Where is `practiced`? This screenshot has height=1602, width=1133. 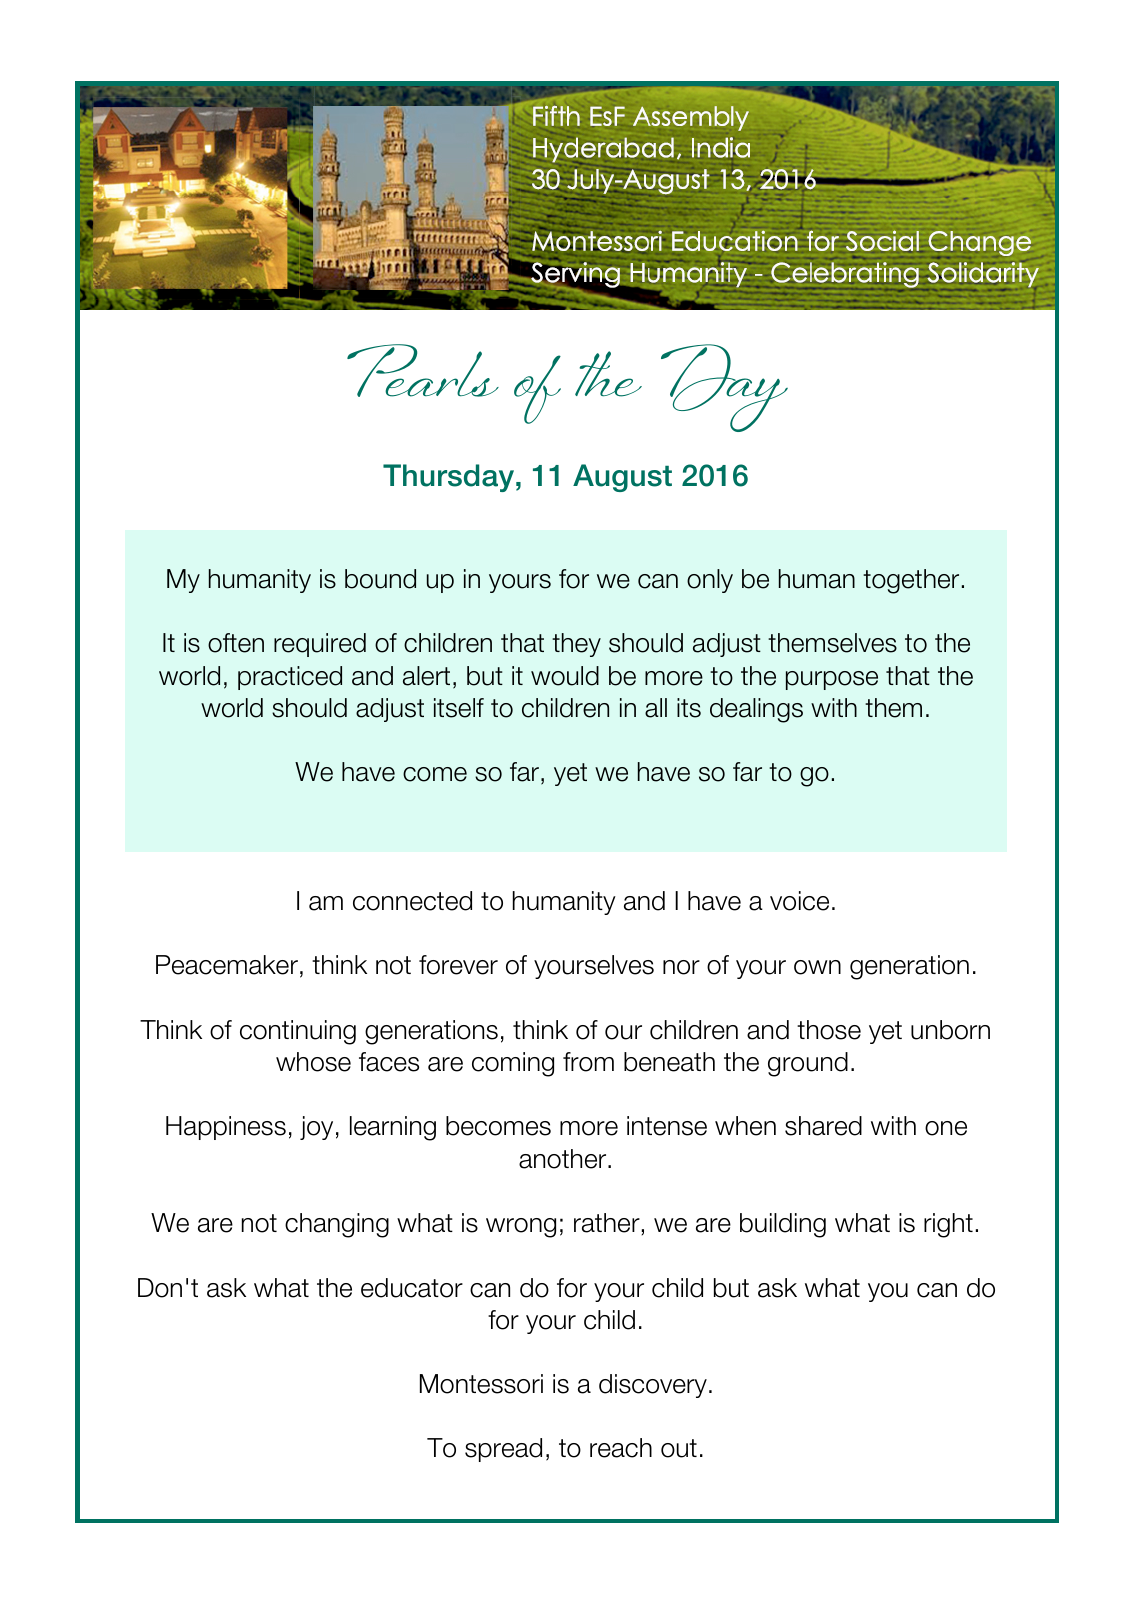 practiced is located at coordinates (290, 678).
